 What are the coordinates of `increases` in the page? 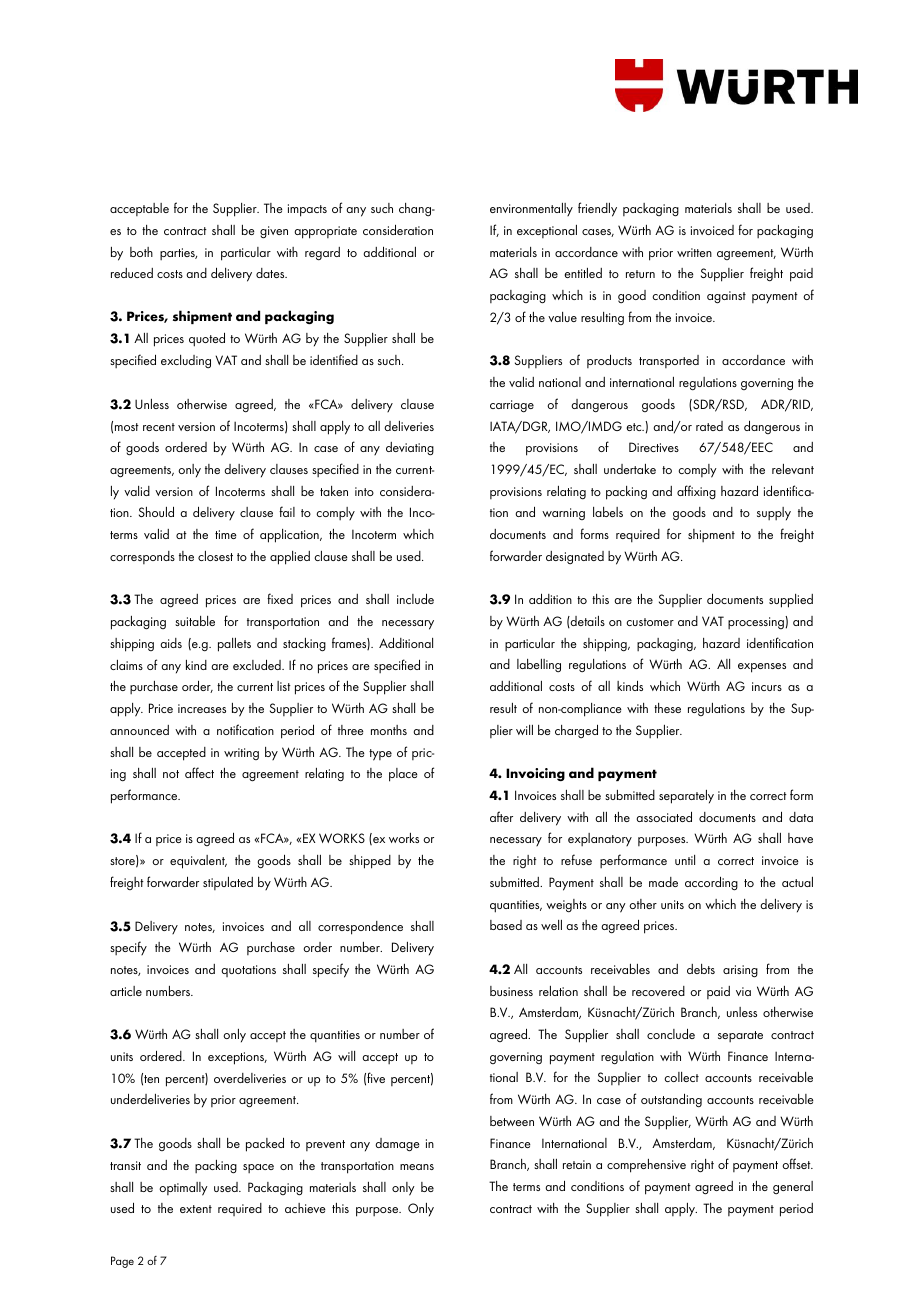 It's located at (202, 708).
